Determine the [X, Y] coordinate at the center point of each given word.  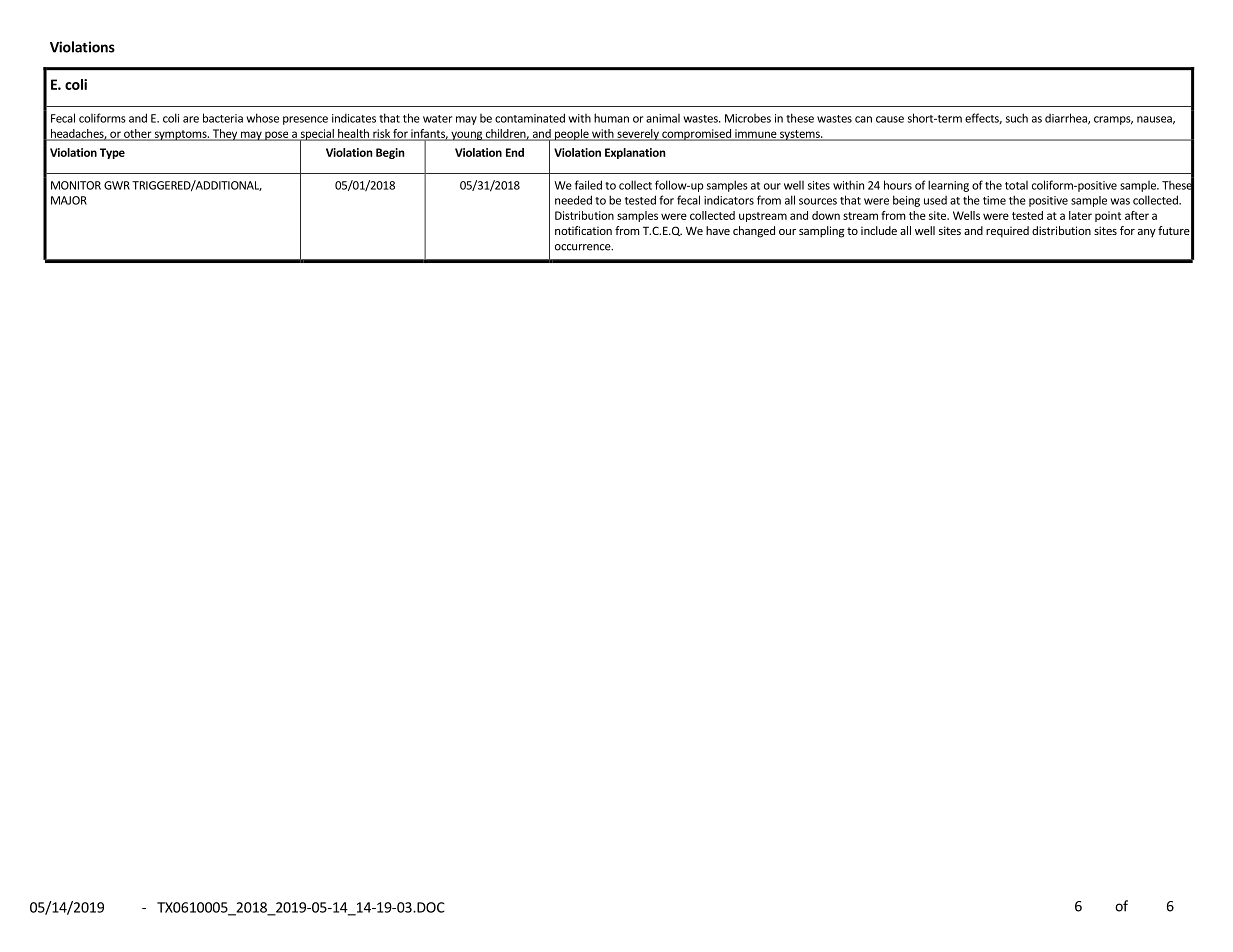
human [611, 118]
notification [583, 230]
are [191, 119]
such [1017, 118]
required [1007, 232]
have [718, 230]
